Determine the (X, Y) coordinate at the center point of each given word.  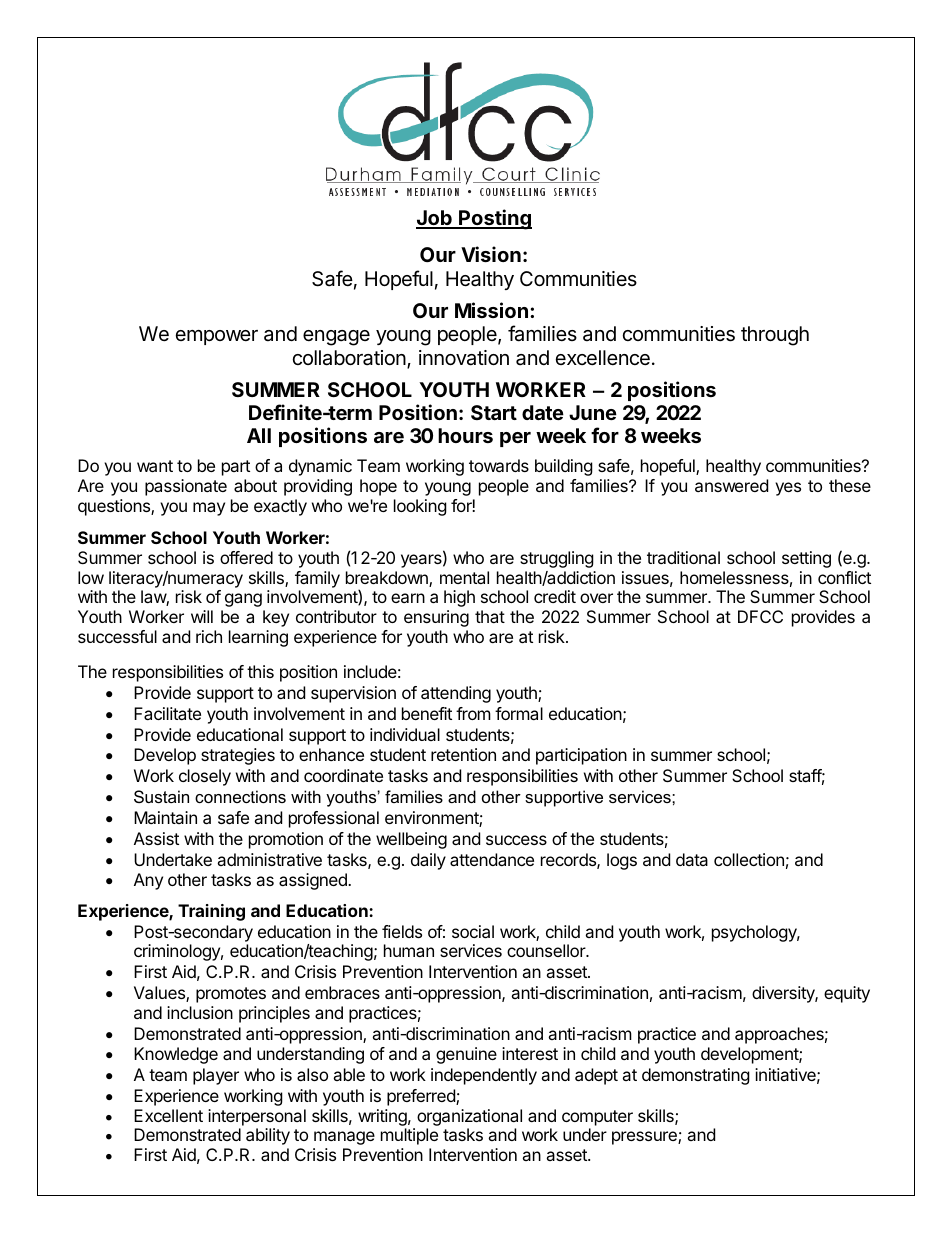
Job (435, 219)
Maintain (165, 817)
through (775, 336)
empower (217, 337)
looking (420, 507)
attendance (492, 859)
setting (806, 559)
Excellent (168, 1115)
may (209, 509)
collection (749, 859)
